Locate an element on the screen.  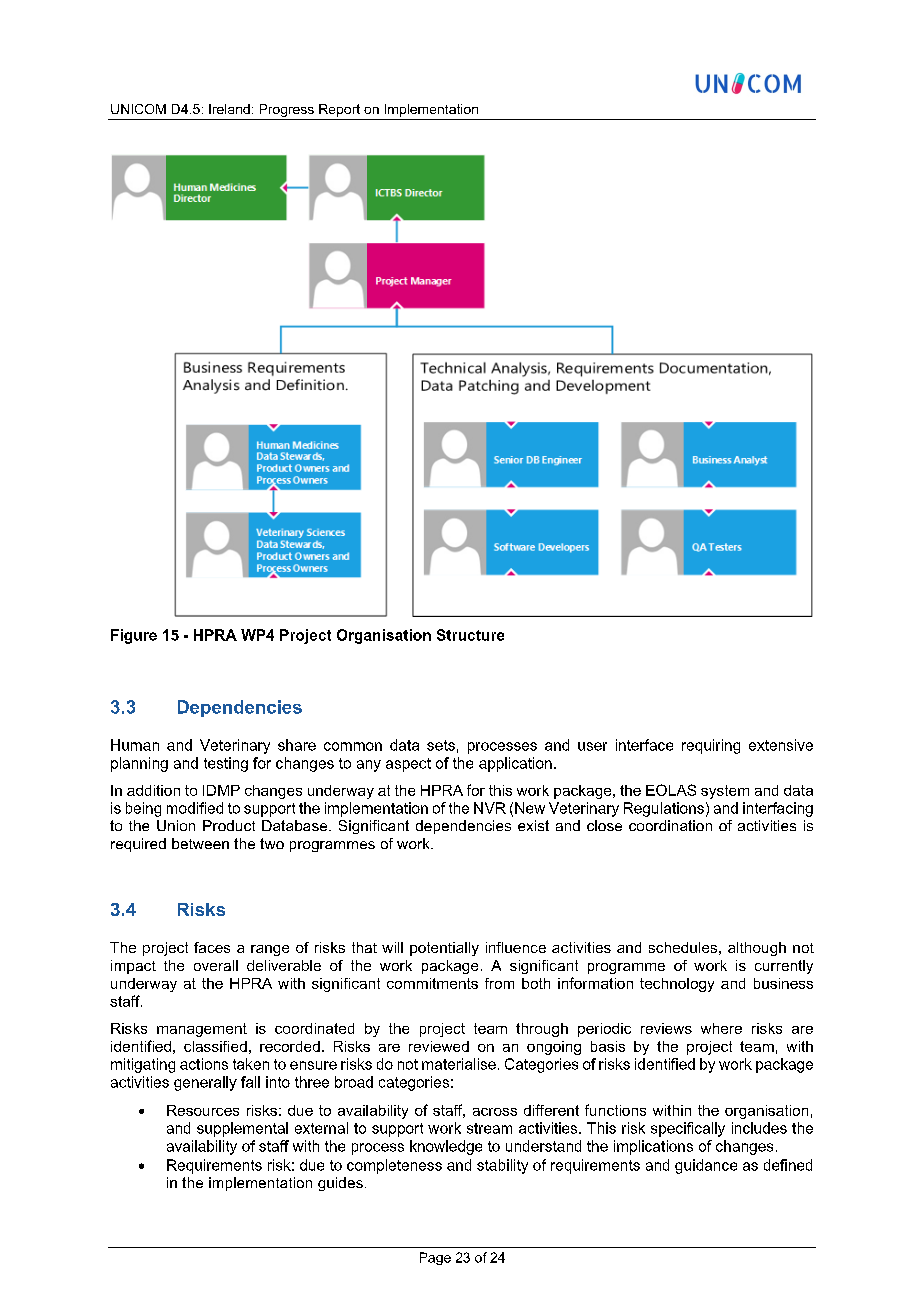
Ireland is located at coordinates (229, 109).
